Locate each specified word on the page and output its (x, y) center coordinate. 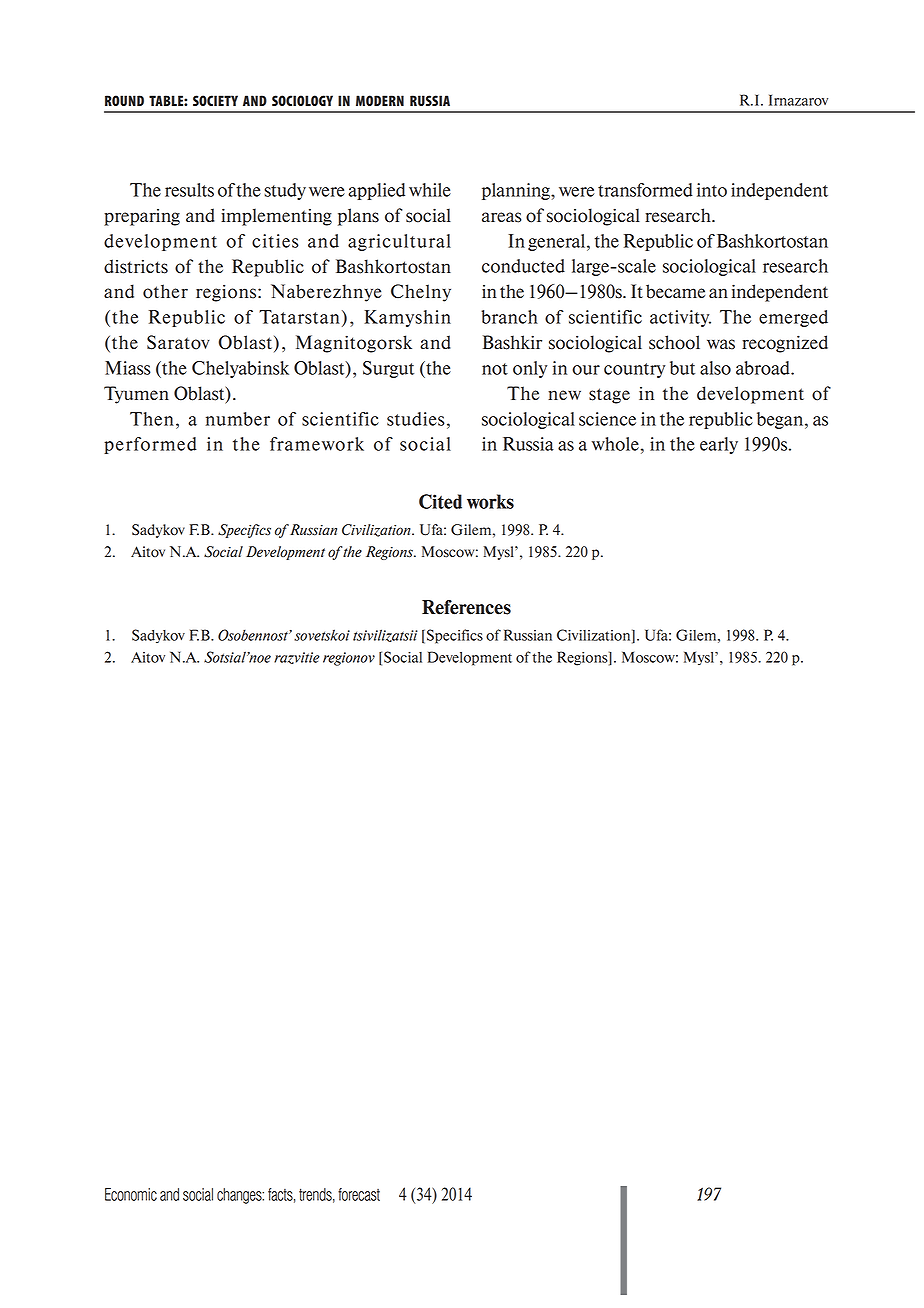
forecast (359, 1194)
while (430, 190)
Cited (440, 501)
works (490, 501)
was (721, 344)
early (719, 445)
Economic (131, 1194)
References (466, 607)
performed (150, 445)
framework (317, 444)
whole (615, 444)
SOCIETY (215, 100)
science (607, 419)
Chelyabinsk (240, 369)
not (495, 369)
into (712, 190)
